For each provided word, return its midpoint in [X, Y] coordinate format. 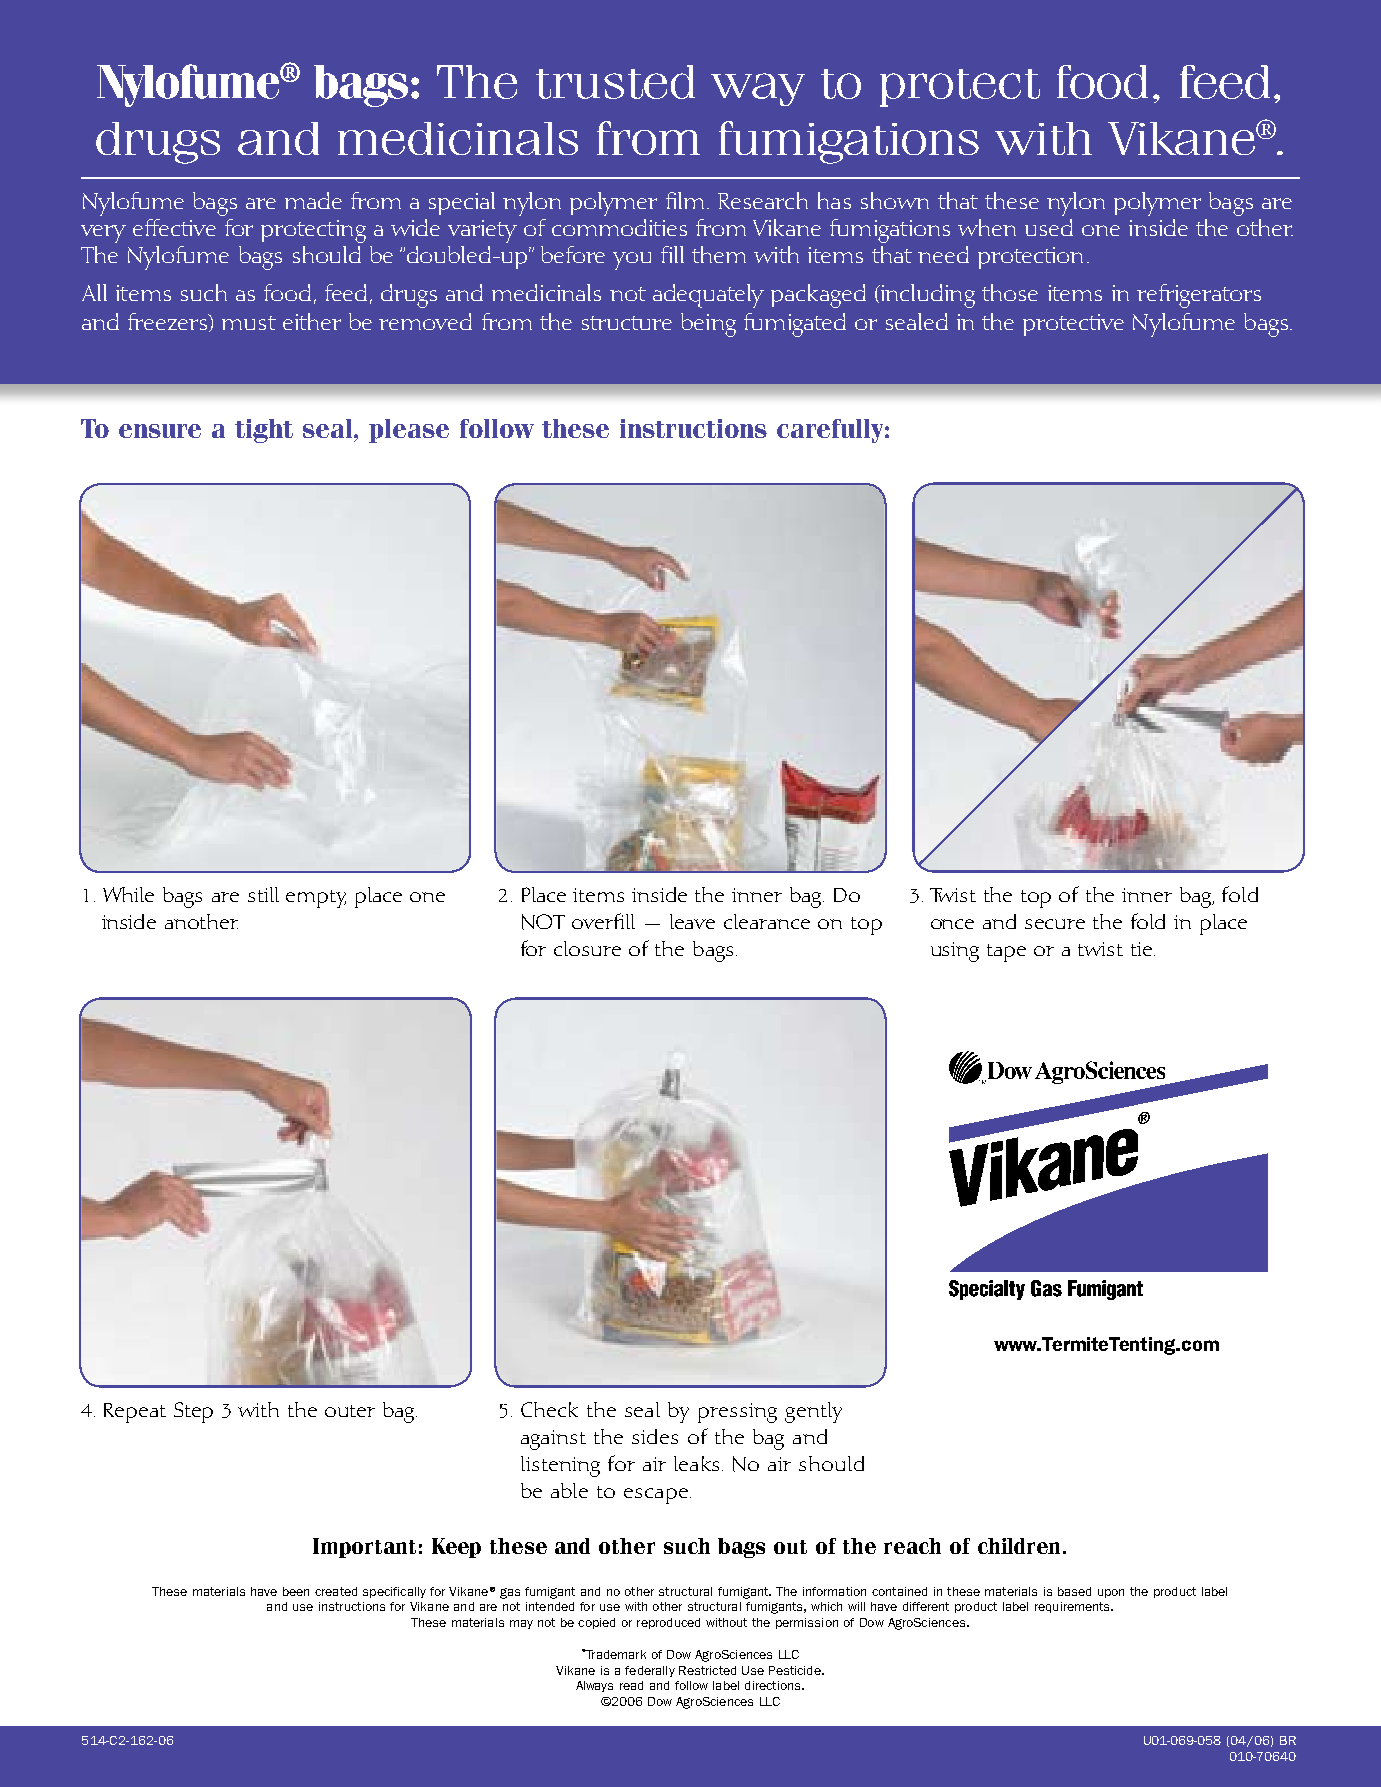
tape [1006, 953]
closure [587, 948]
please [409, 431]
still [263, 894]
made [313, 200]
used [1049, 227]
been [296, 1591]
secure [1055, 924]
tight [264, 431]
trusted [615, 82]
